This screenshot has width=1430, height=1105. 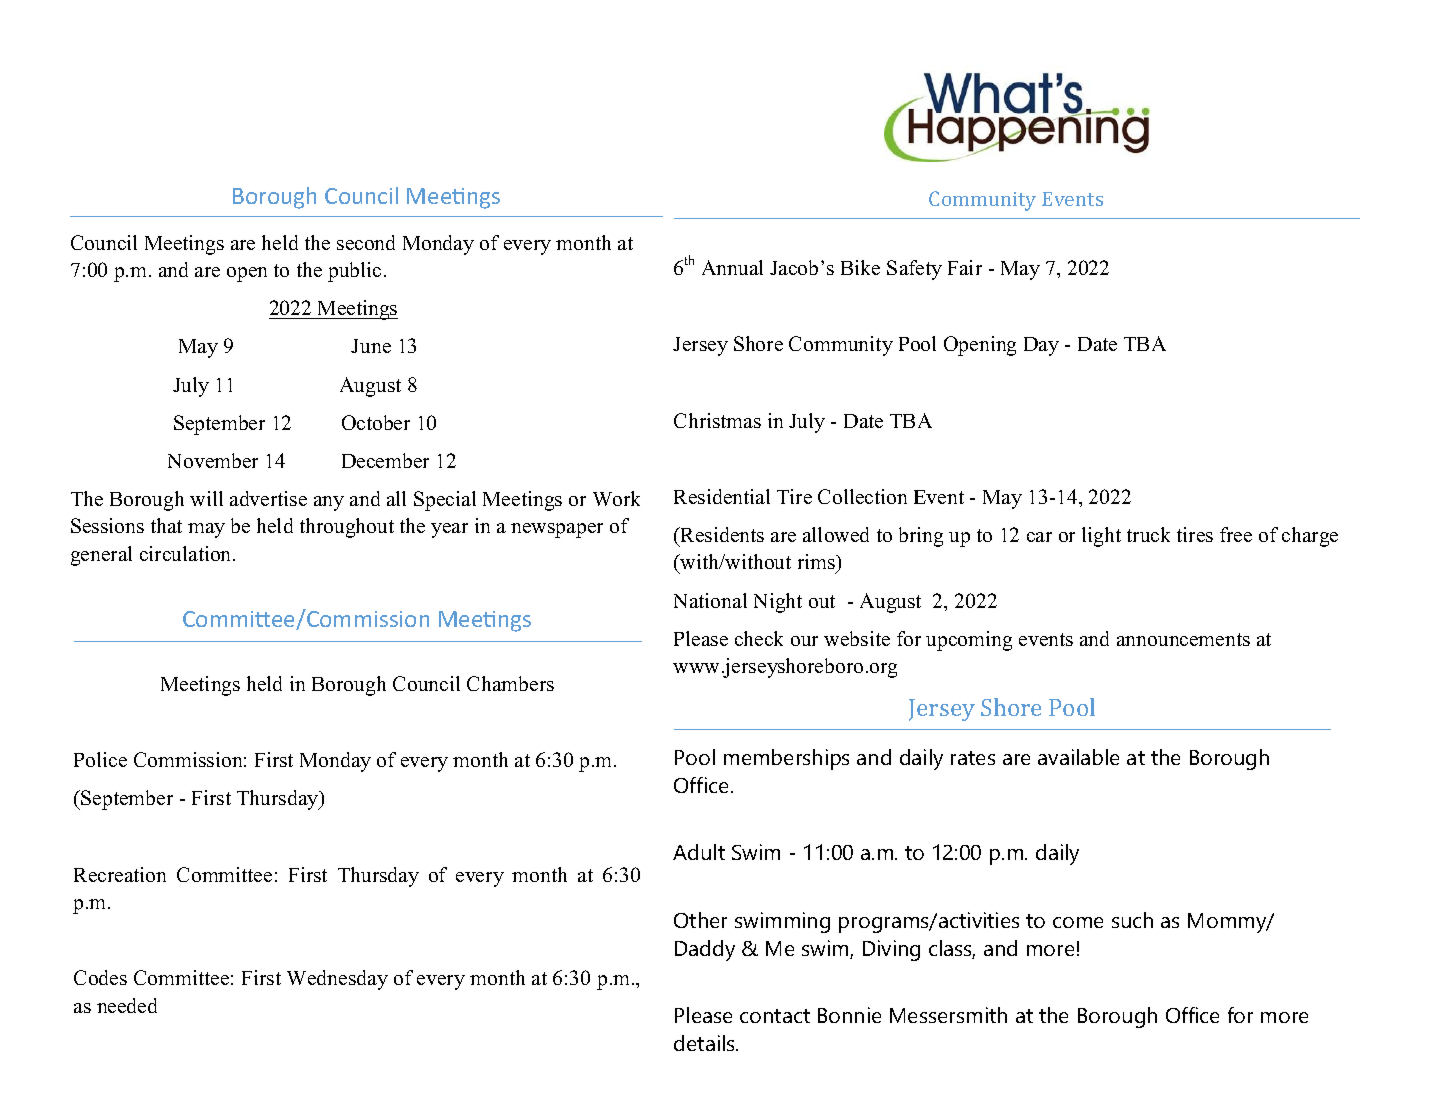 What do you see at coordinates (1132, 920) in the screenshot?
I see `such` at bounding box center [1132, 920].
